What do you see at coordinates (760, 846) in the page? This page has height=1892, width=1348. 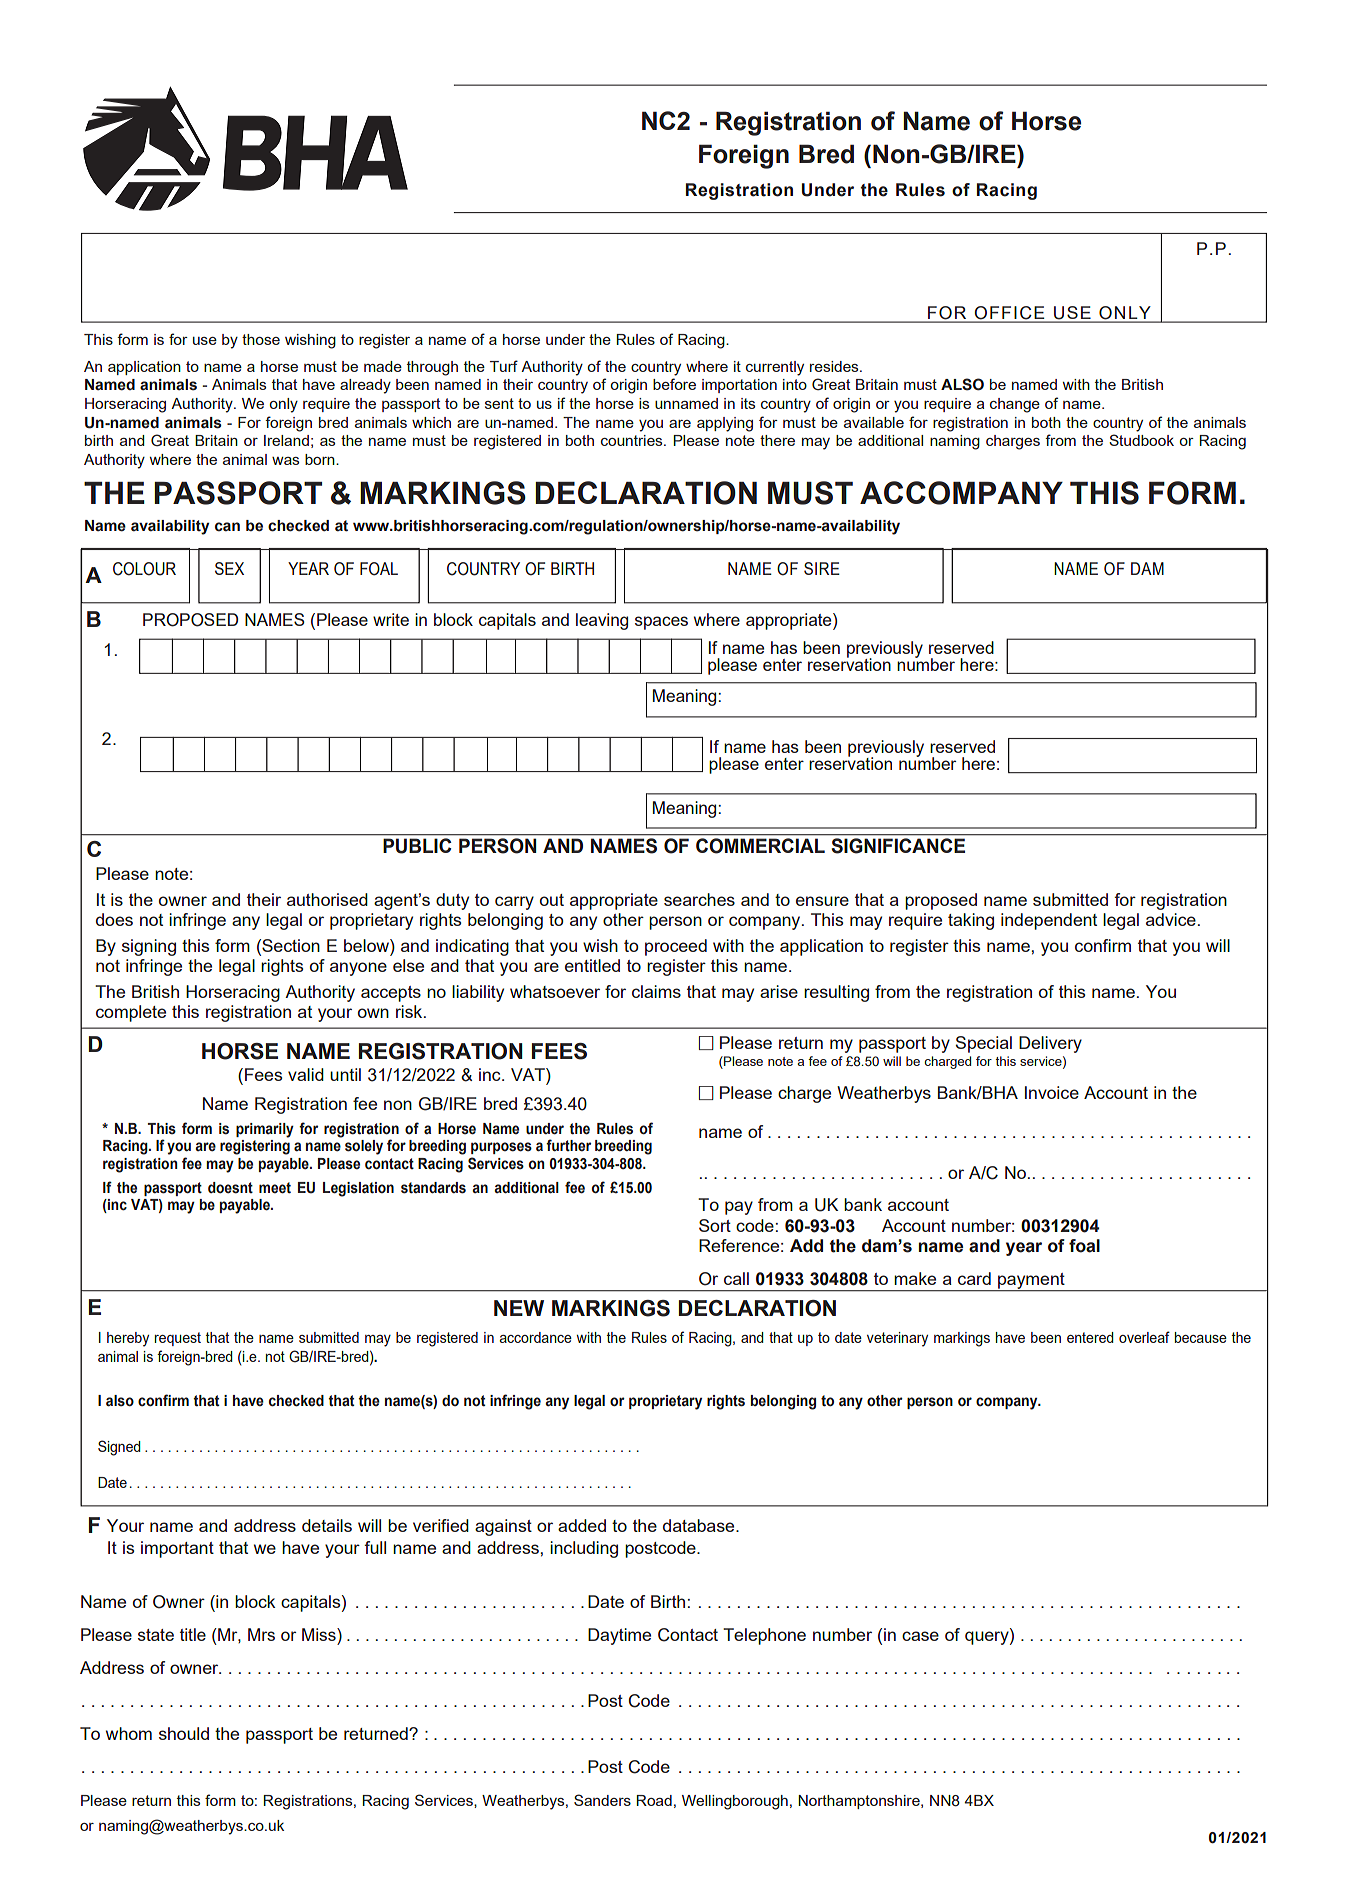 I see `COMMERCIAL` at bounding box center [760, 846].
